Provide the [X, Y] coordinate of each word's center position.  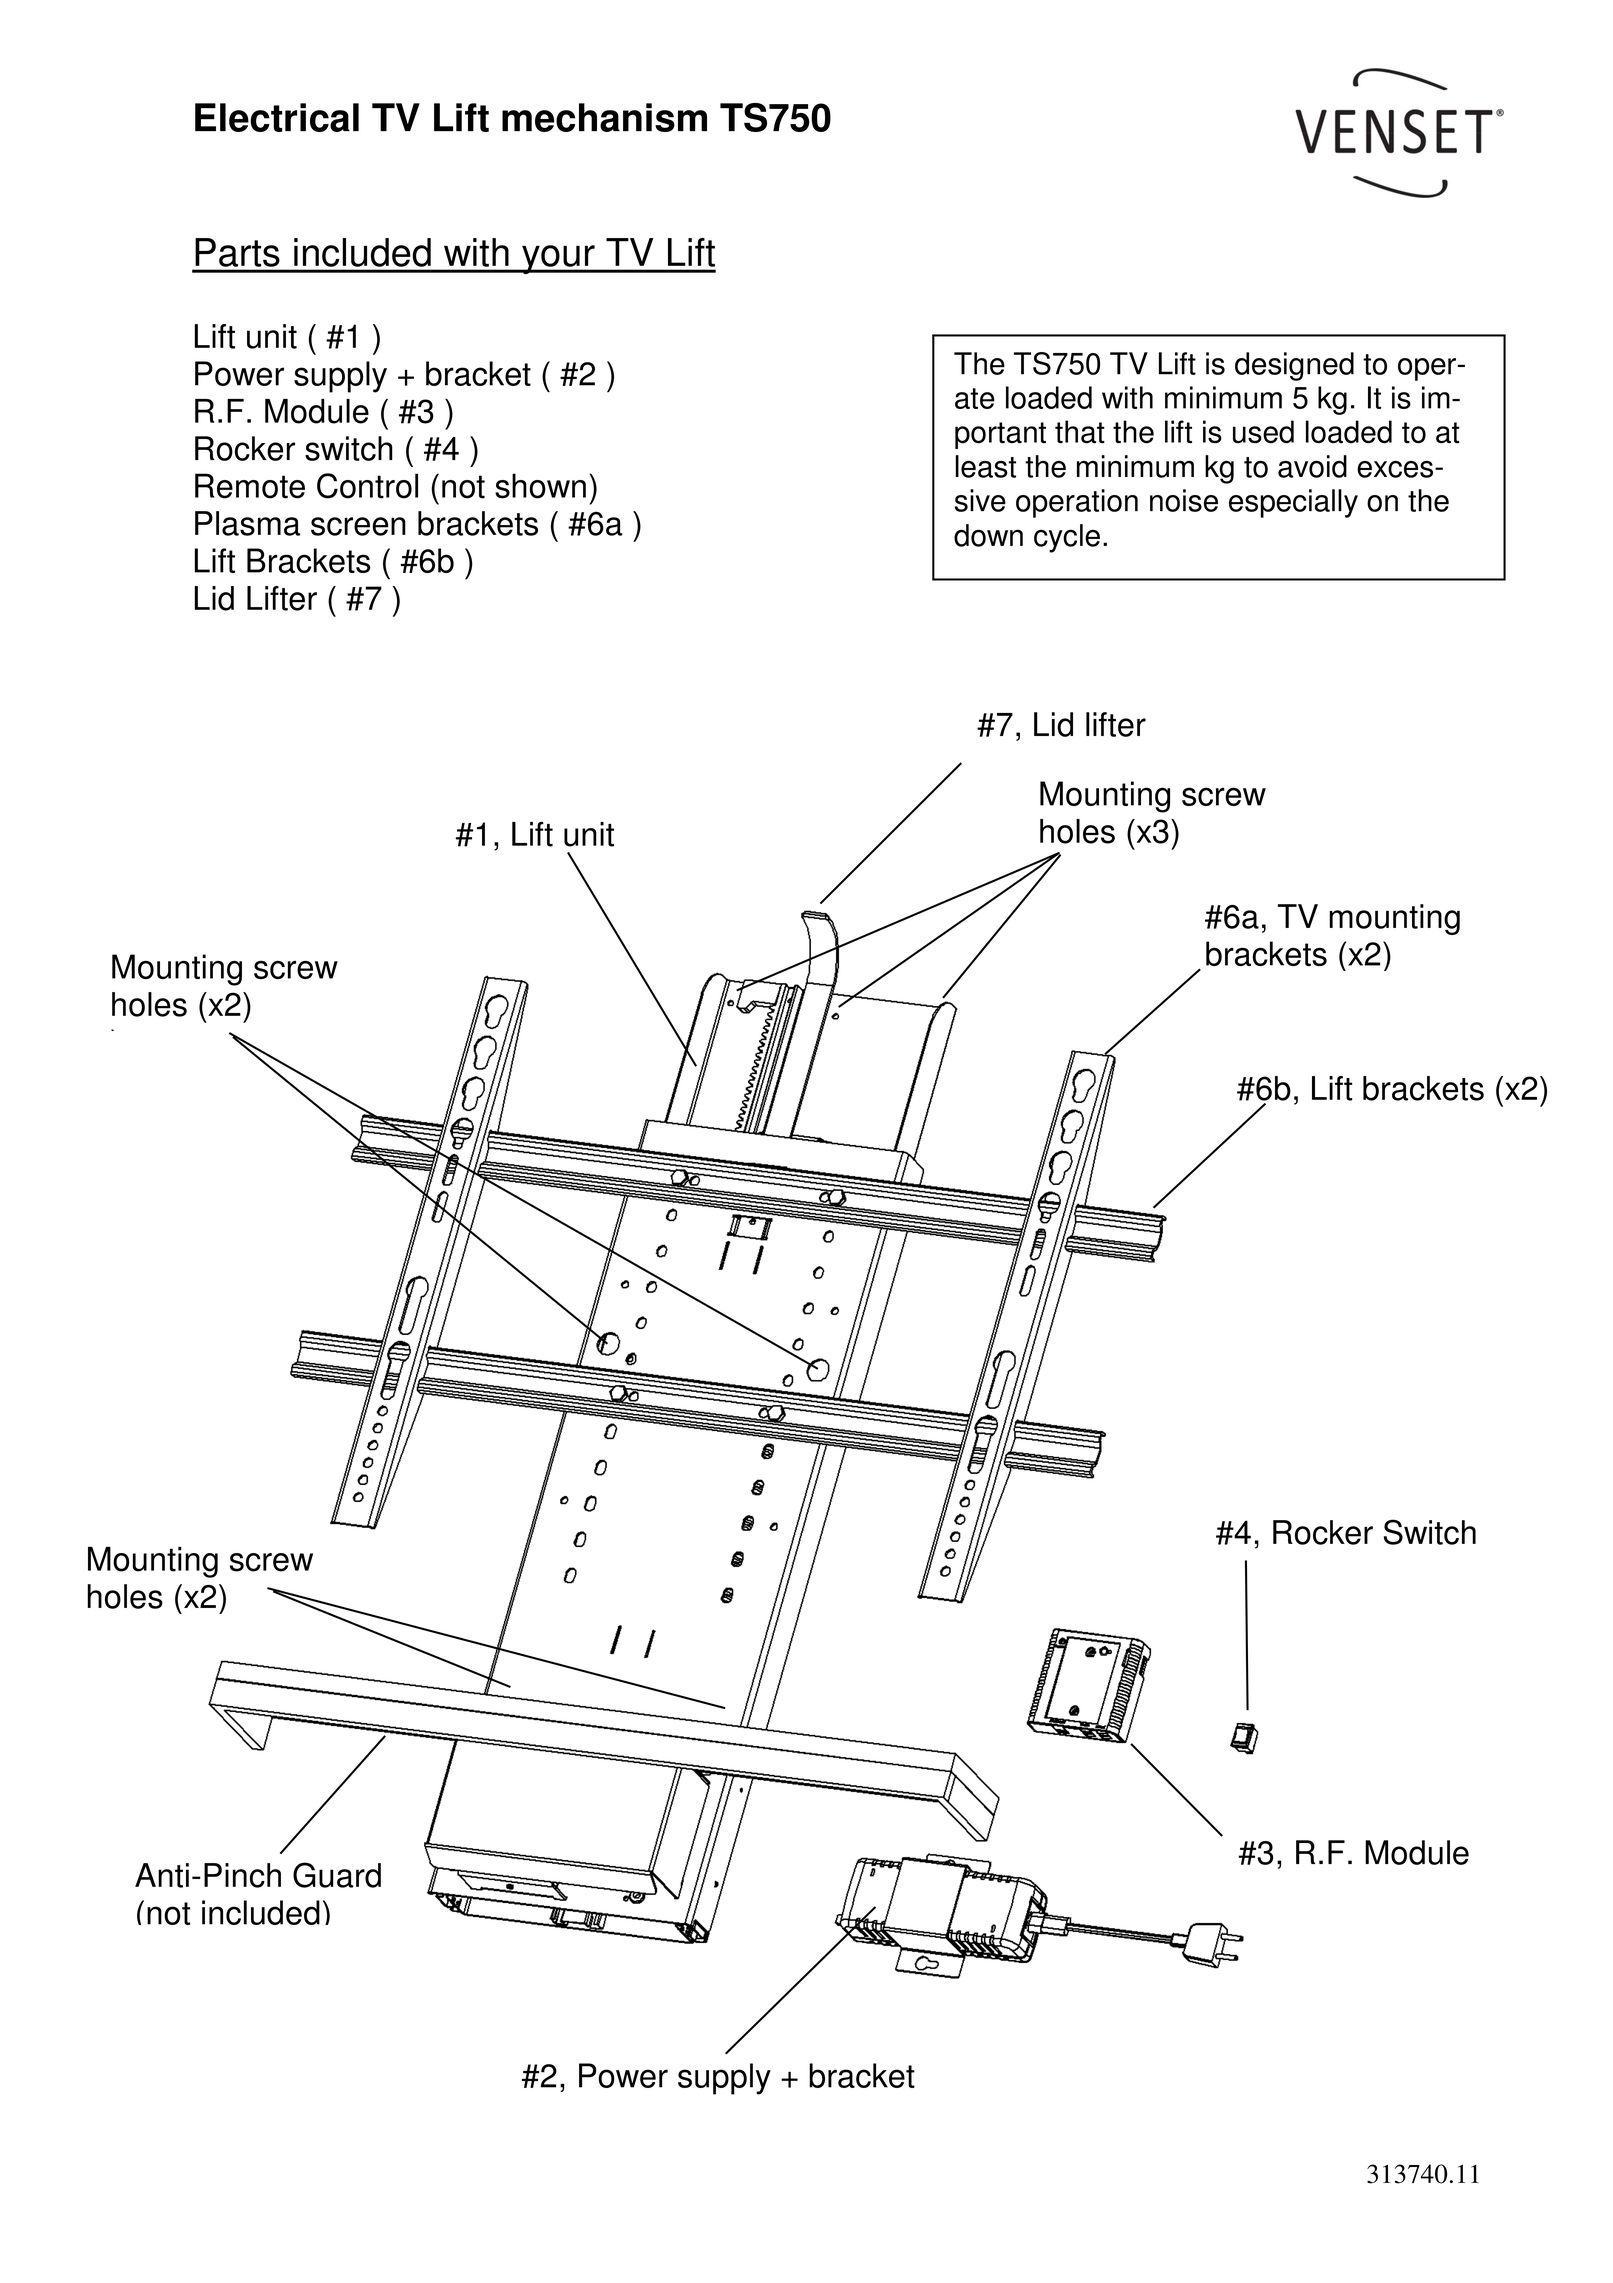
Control [367, 486]
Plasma [247, 523]
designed [1294, 366]
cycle [1067, 538]
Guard [337, 1875]
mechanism [604, 117]
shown [540, 486]
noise [1184, 500]
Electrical [277, 117]
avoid [1312, 466]
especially [1293, 503]
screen [358, 526]
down [988, 535]
